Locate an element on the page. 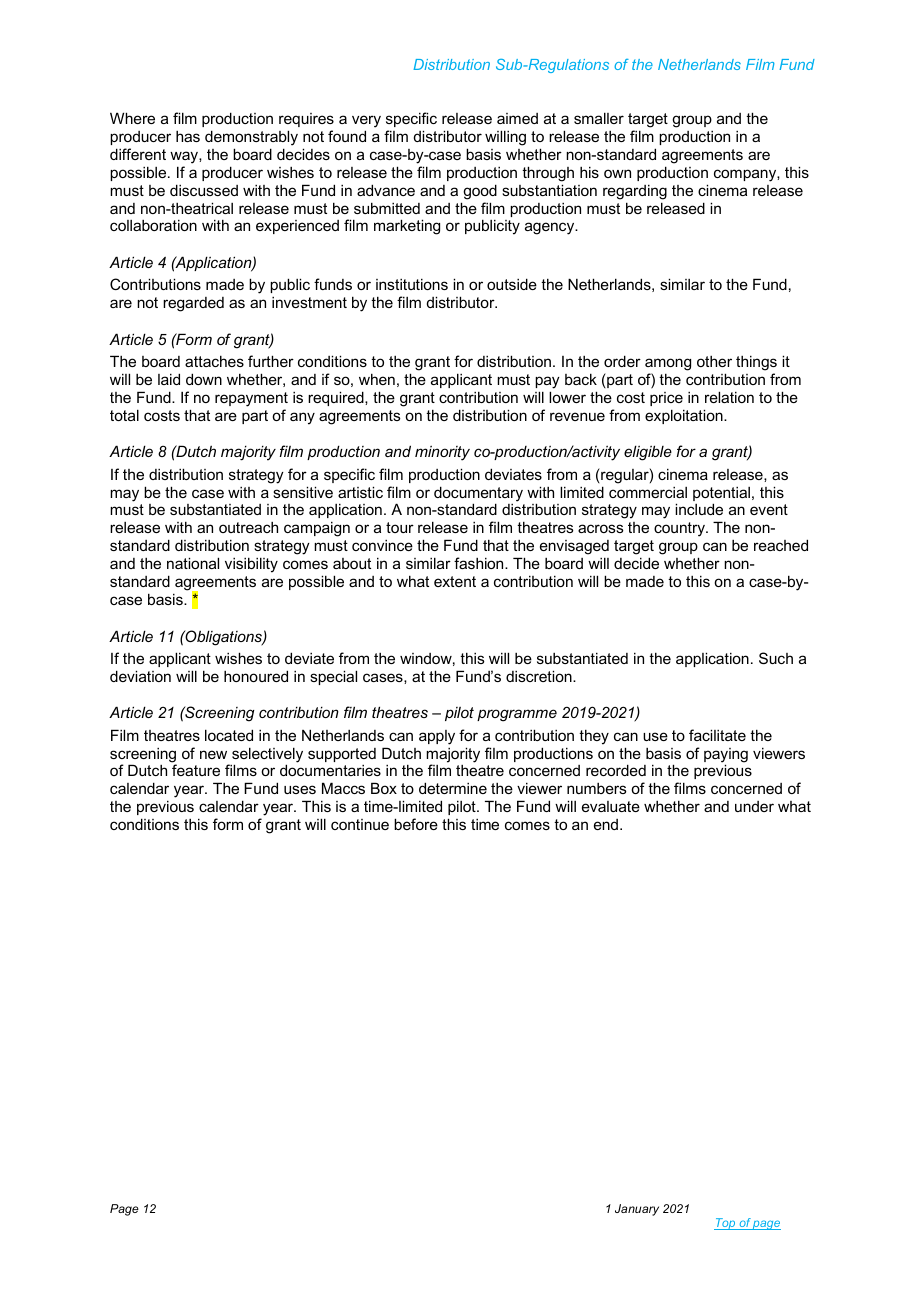 The image size is (924, 1308). under is located at coordinates (754, 806).
